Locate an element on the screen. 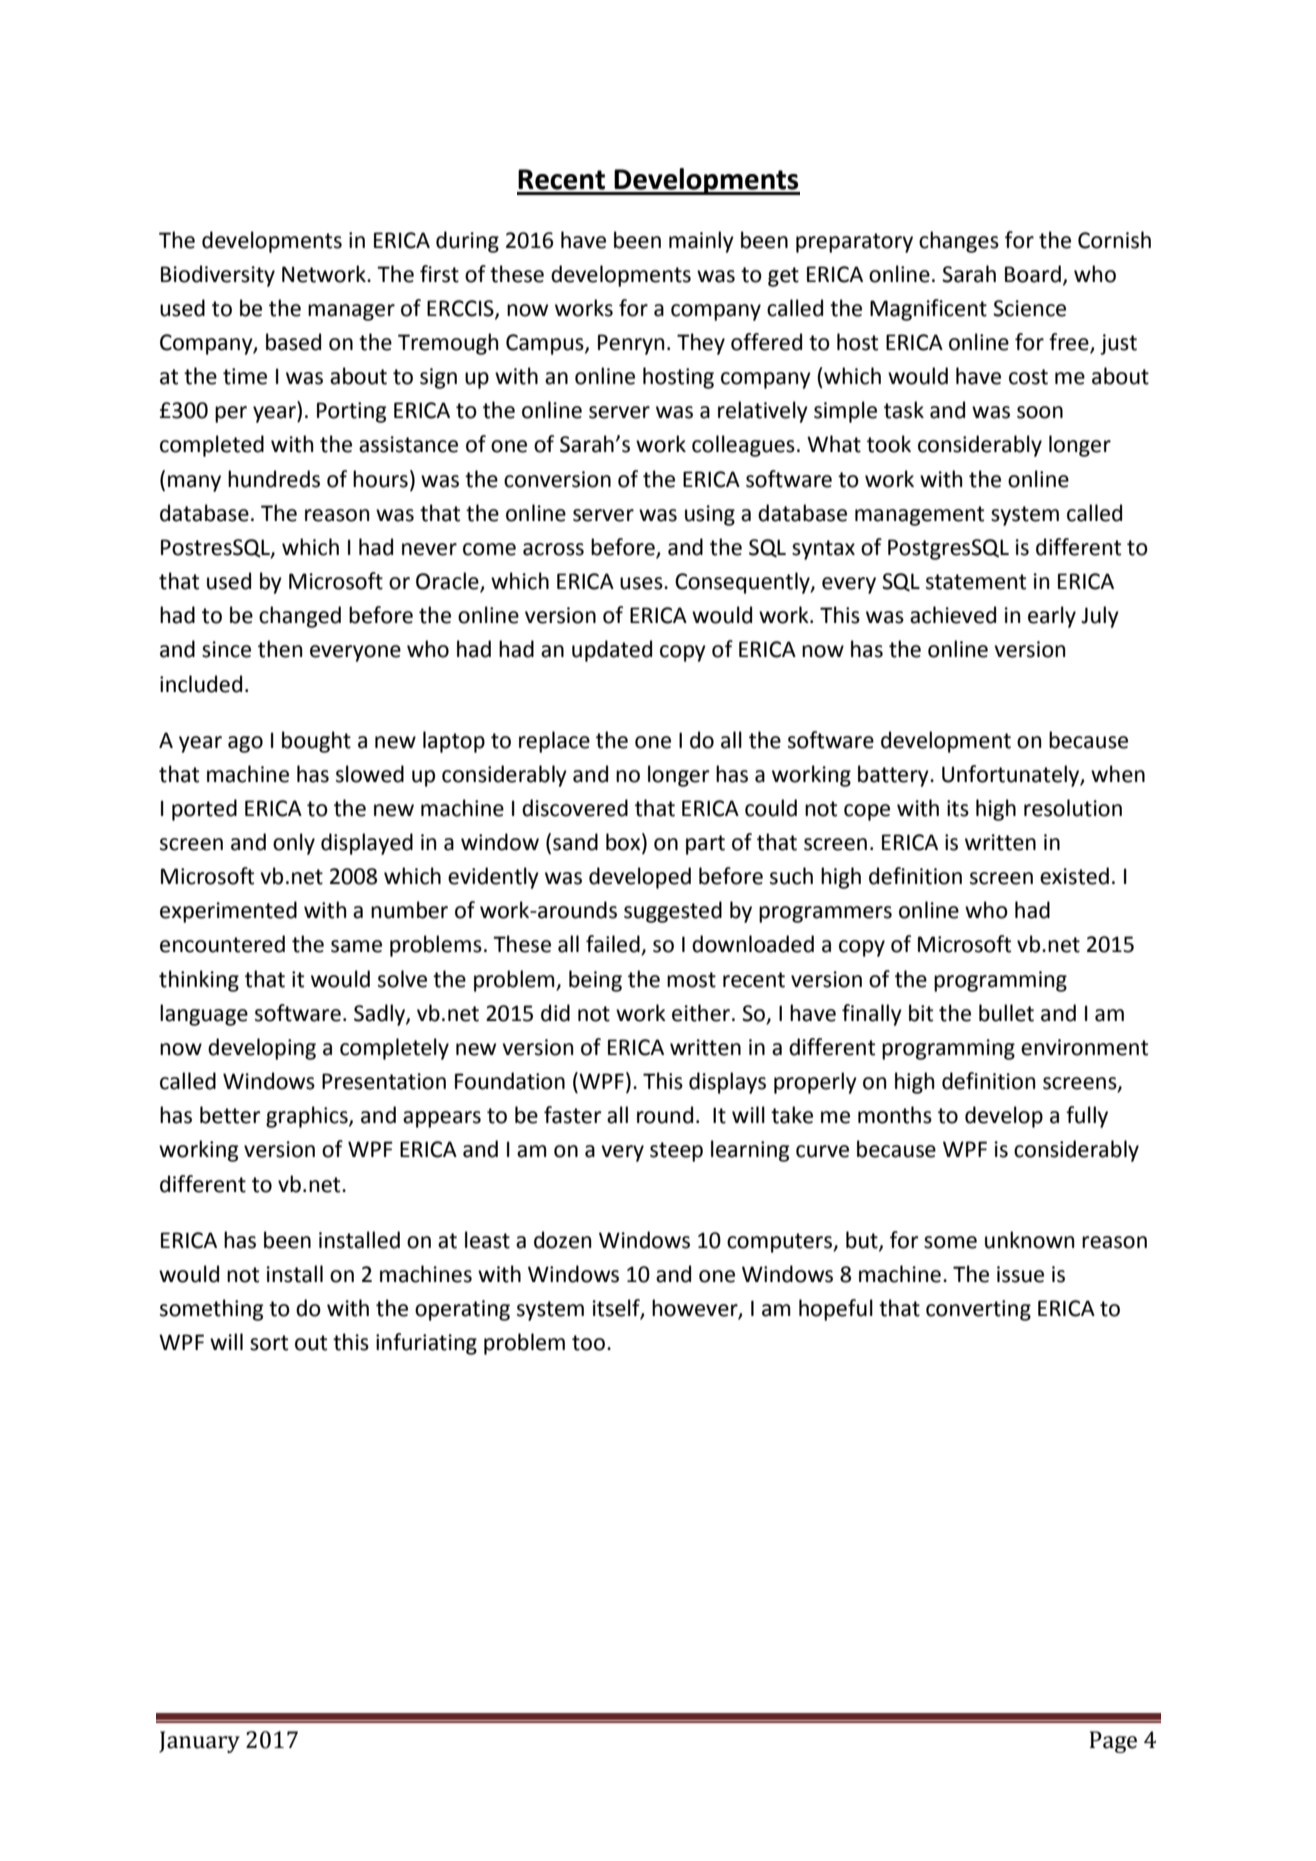 The image size is (1316, 1861). same is located at coordinates (356, 946).
